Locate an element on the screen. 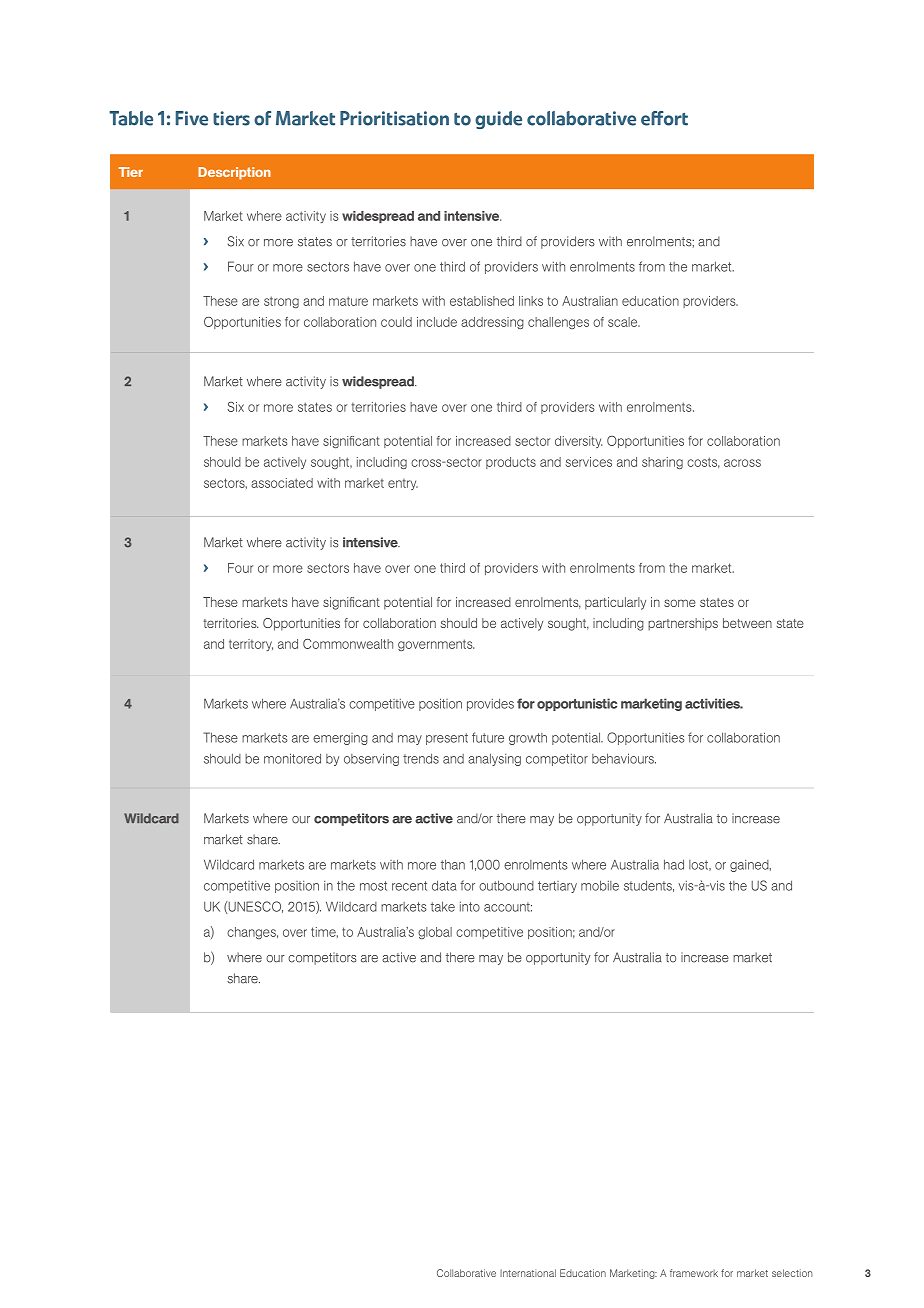  costs is located at coordinates (703, 462).
